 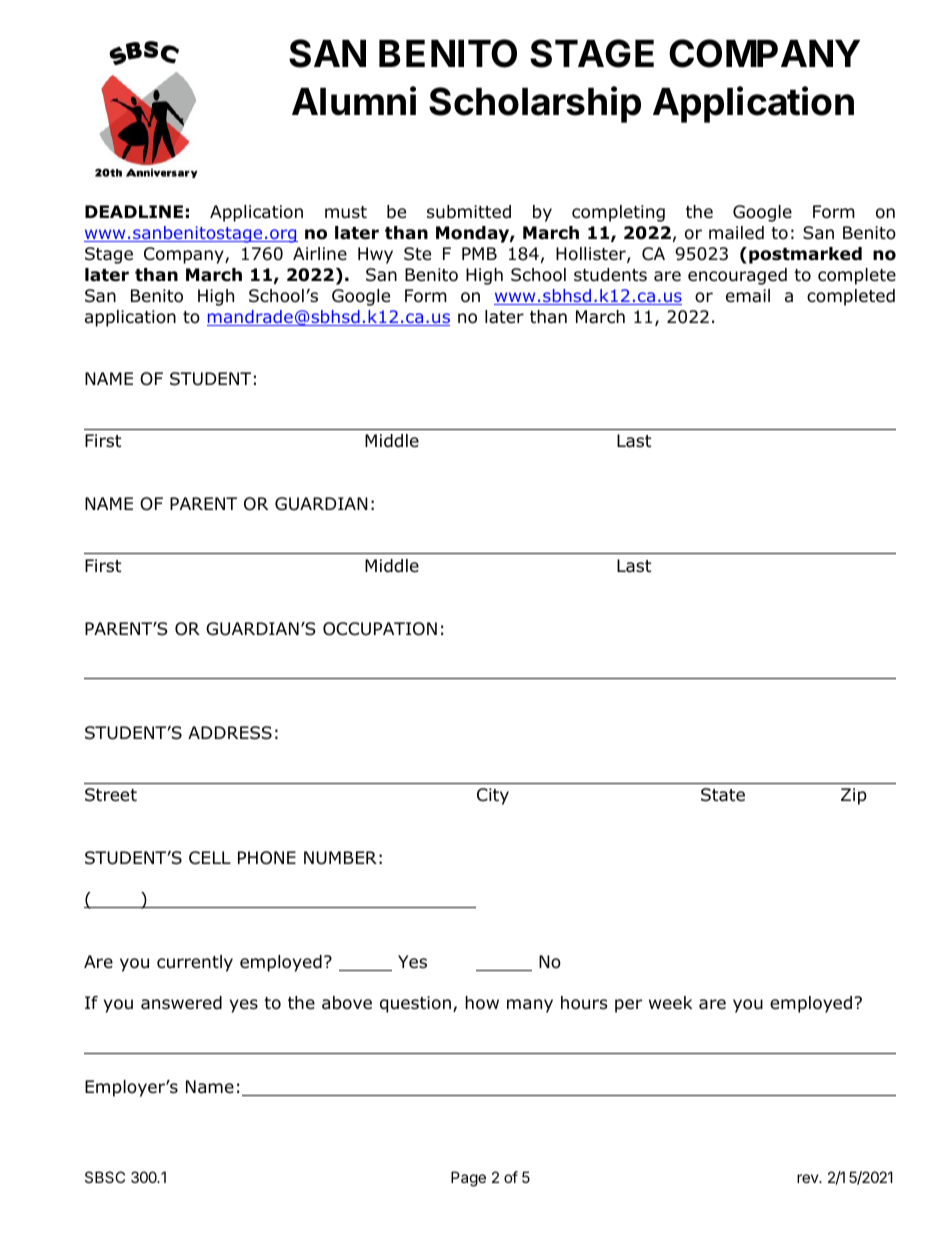 What do you see at coordinates (723, 795) in the screenshot?
I see `State` at bounding box center [723, 795].
